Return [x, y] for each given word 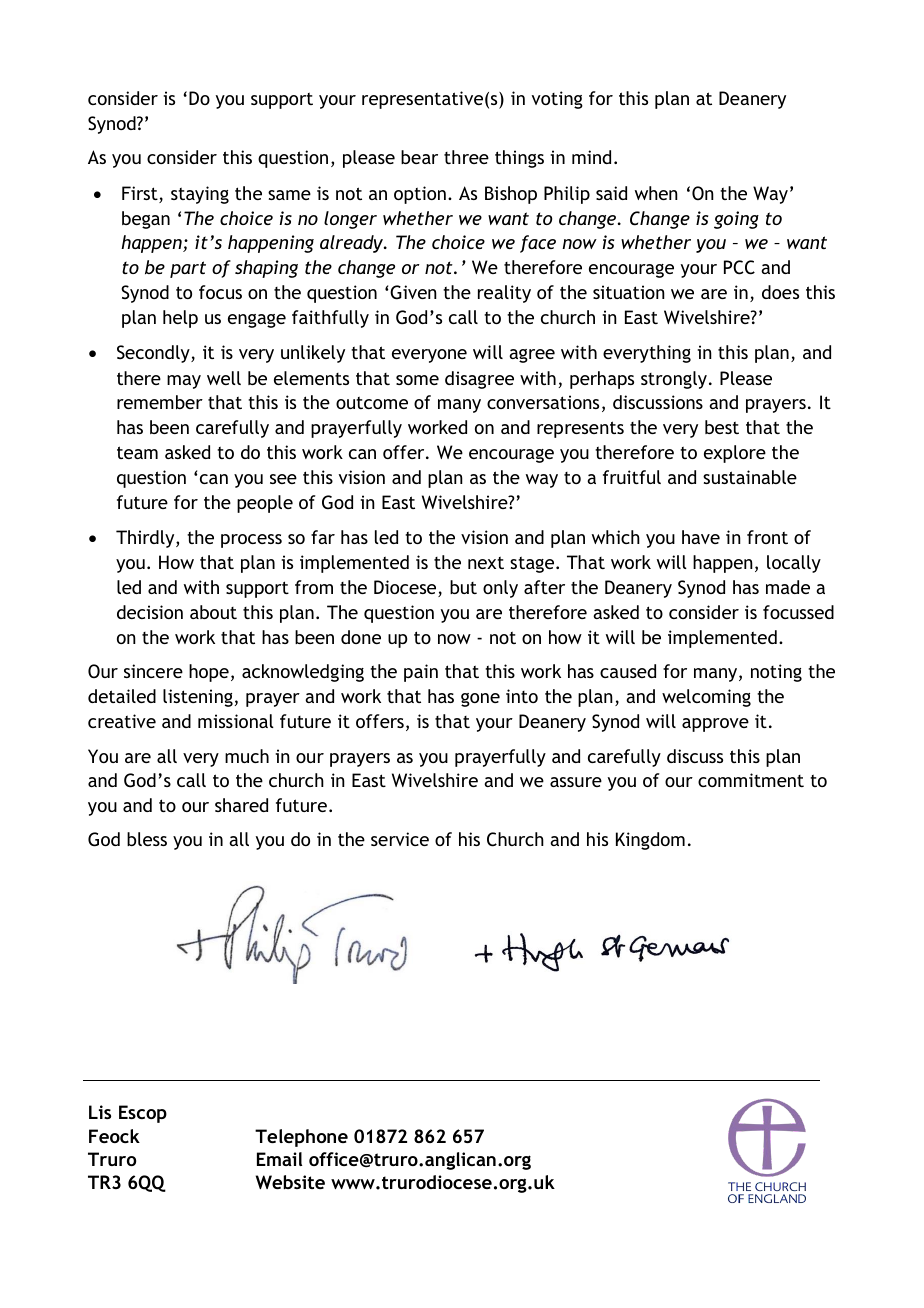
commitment [751, 780]
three [466, 157]
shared [241, 805]
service [400, 839]
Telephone [301, 1138]
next [486, 562]
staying [200, 195]
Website [290, 1182]
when [656, 193]
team [137, 452]
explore [735, 454]
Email [279, 1159]
